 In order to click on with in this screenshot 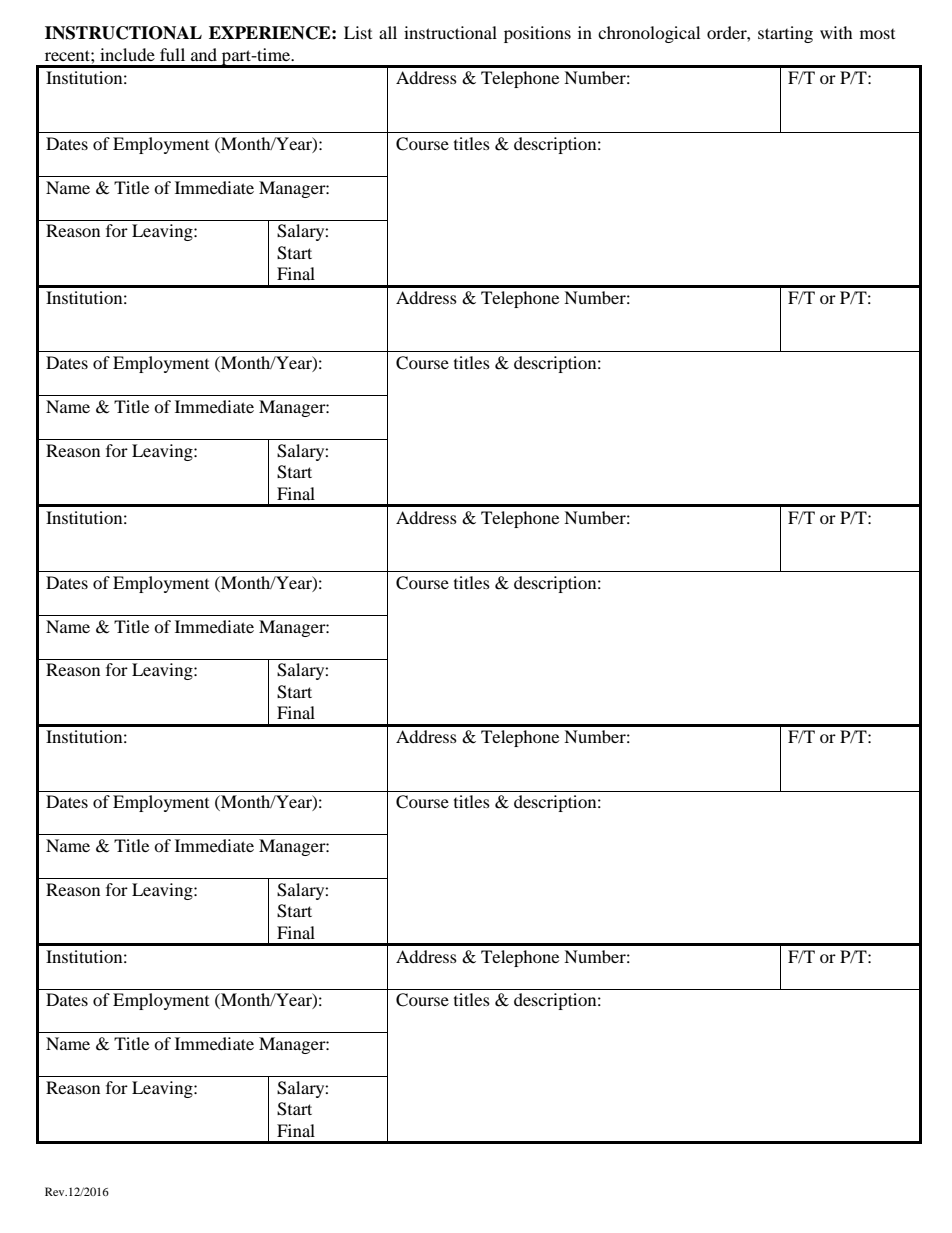, I will do `click(836, 32)`.
